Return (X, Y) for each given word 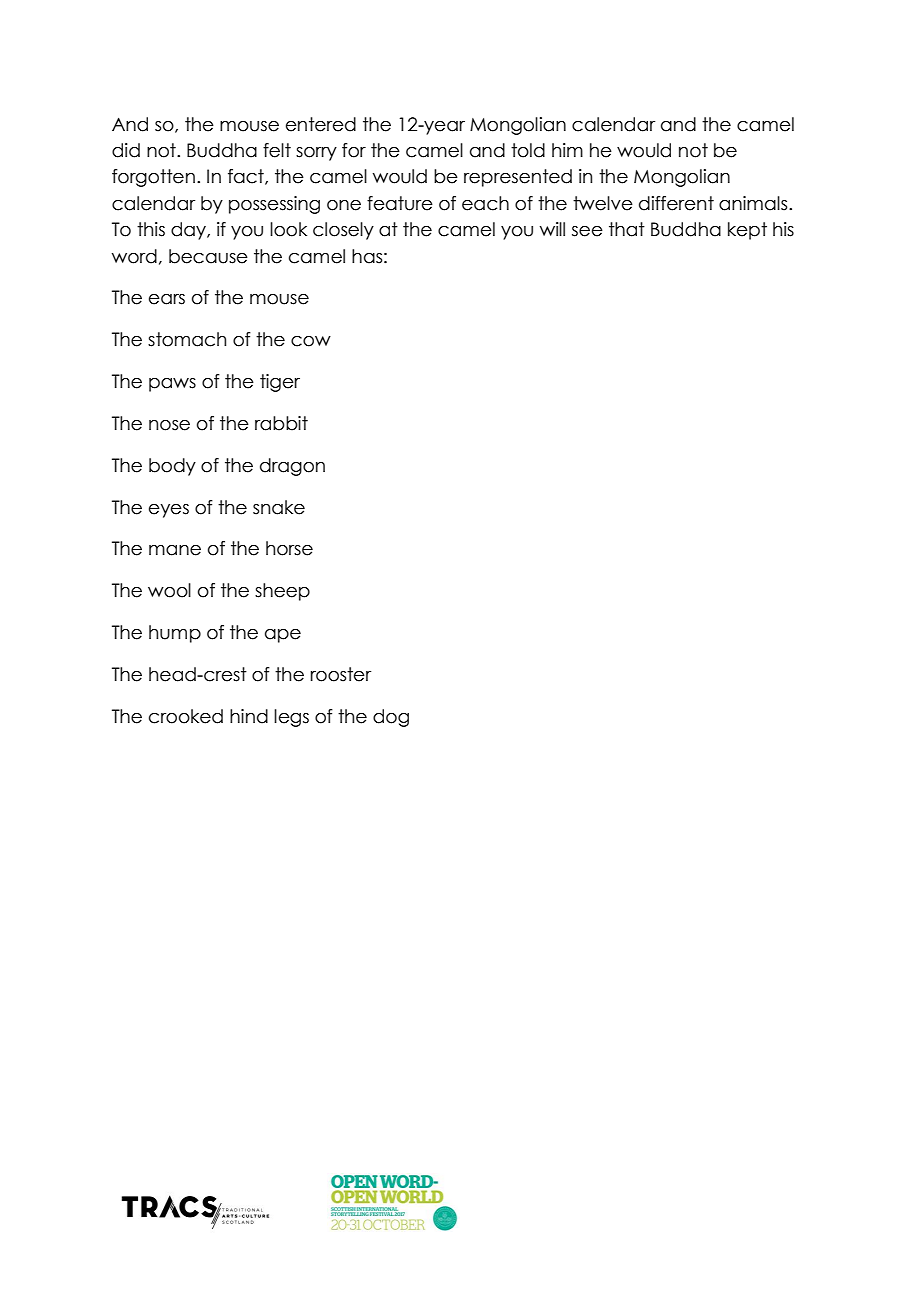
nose (169, 425)
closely (343, 231)
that (627, 229)
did (126, 150)
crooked (186, 716)
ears (167, 299)
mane (175, 550)
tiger (280, 383)
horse (289, 548)
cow (311, 341)
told (528, 150)
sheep (282, 592)
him (567, 150)
